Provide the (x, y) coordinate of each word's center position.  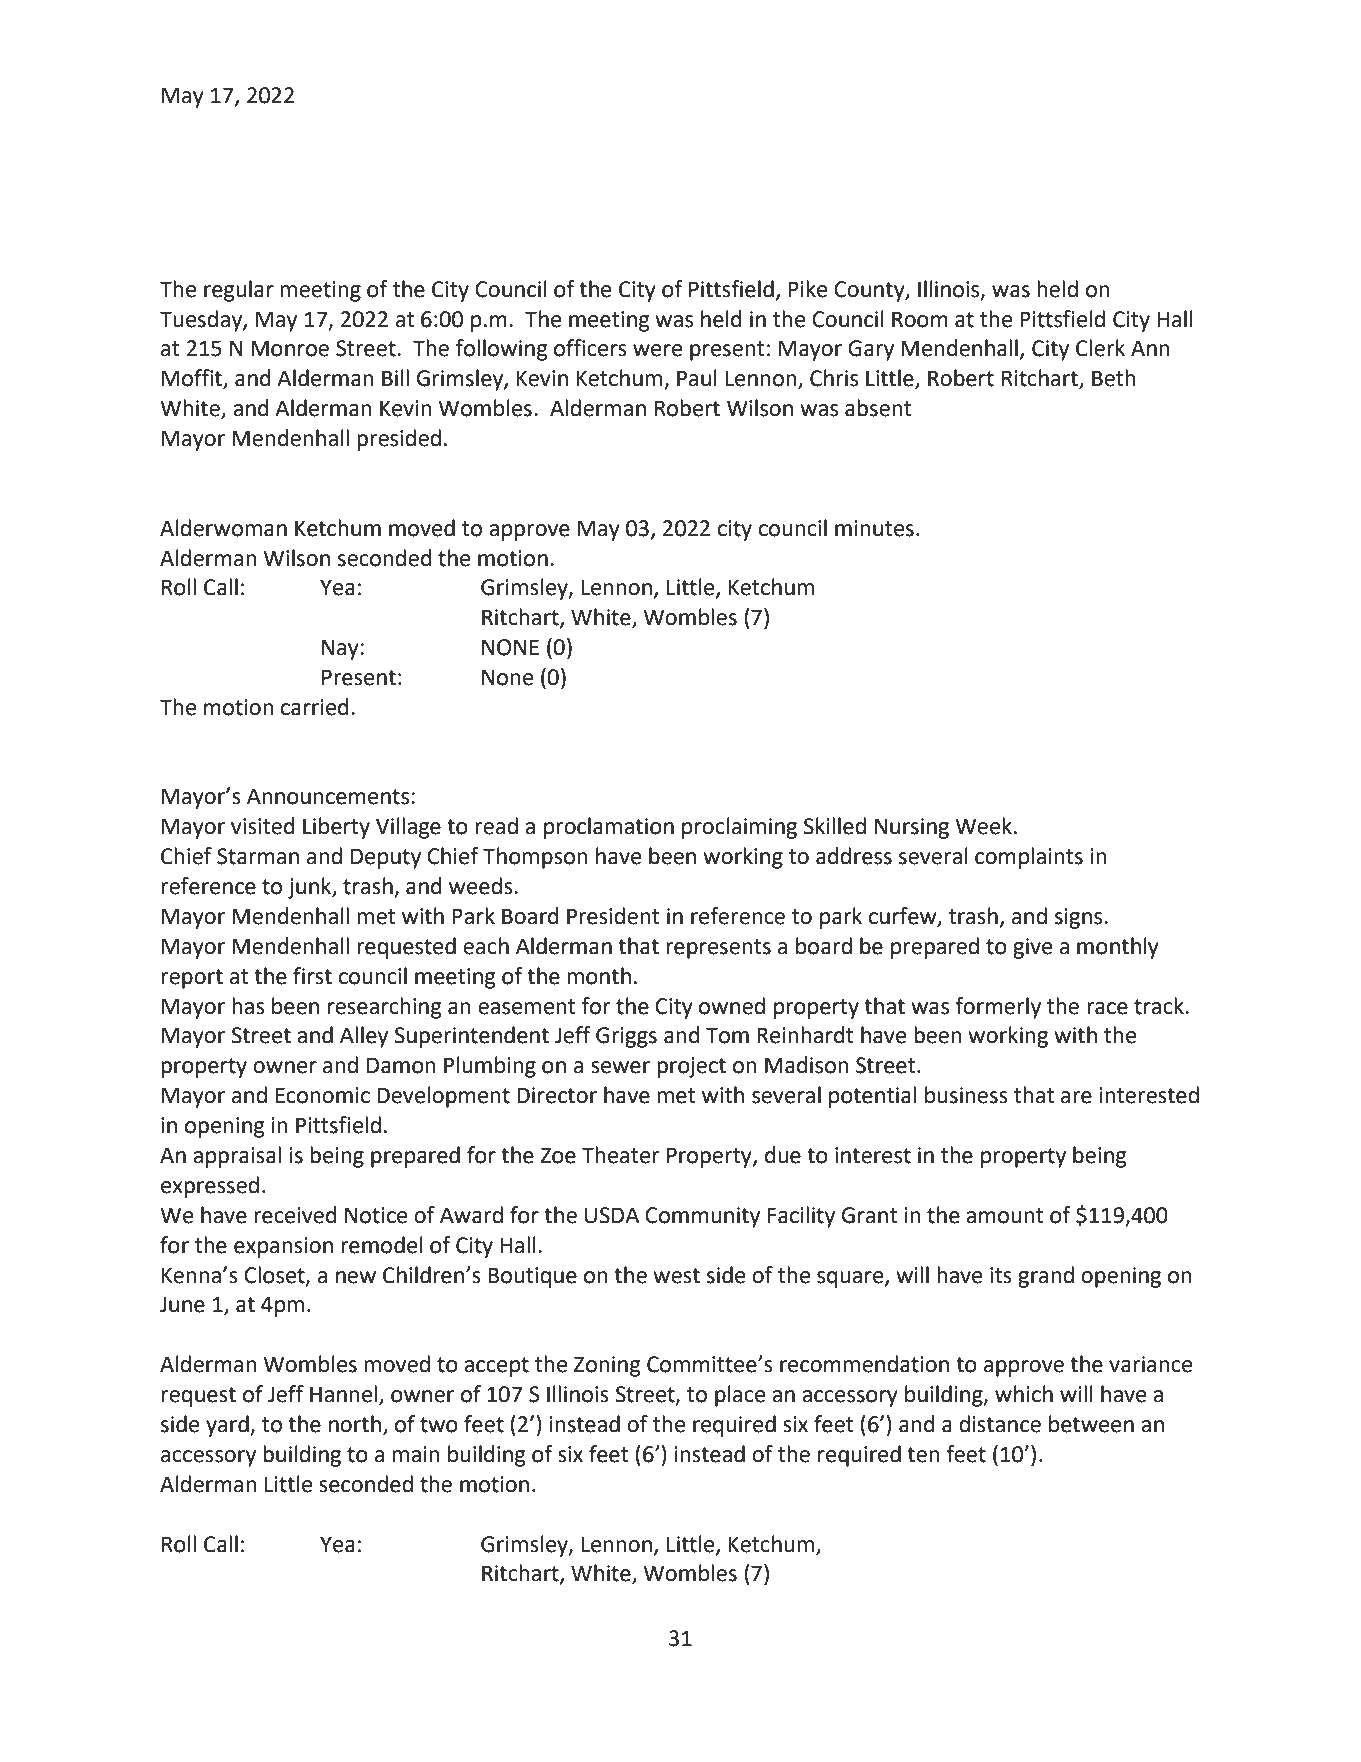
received (295, 1215)
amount (1005, 1216)
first (312, 976)
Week (983, 826)
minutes (874, 528)
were (657, 350)
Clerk (1100, 348)
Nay (341, 649)
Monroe (290, 348)
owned (732, 1006)
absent (878, 408)
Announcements (329, 796)
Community (702, 1217)
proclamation (609, 828)
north (355, 1424)
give (1032, 948)
